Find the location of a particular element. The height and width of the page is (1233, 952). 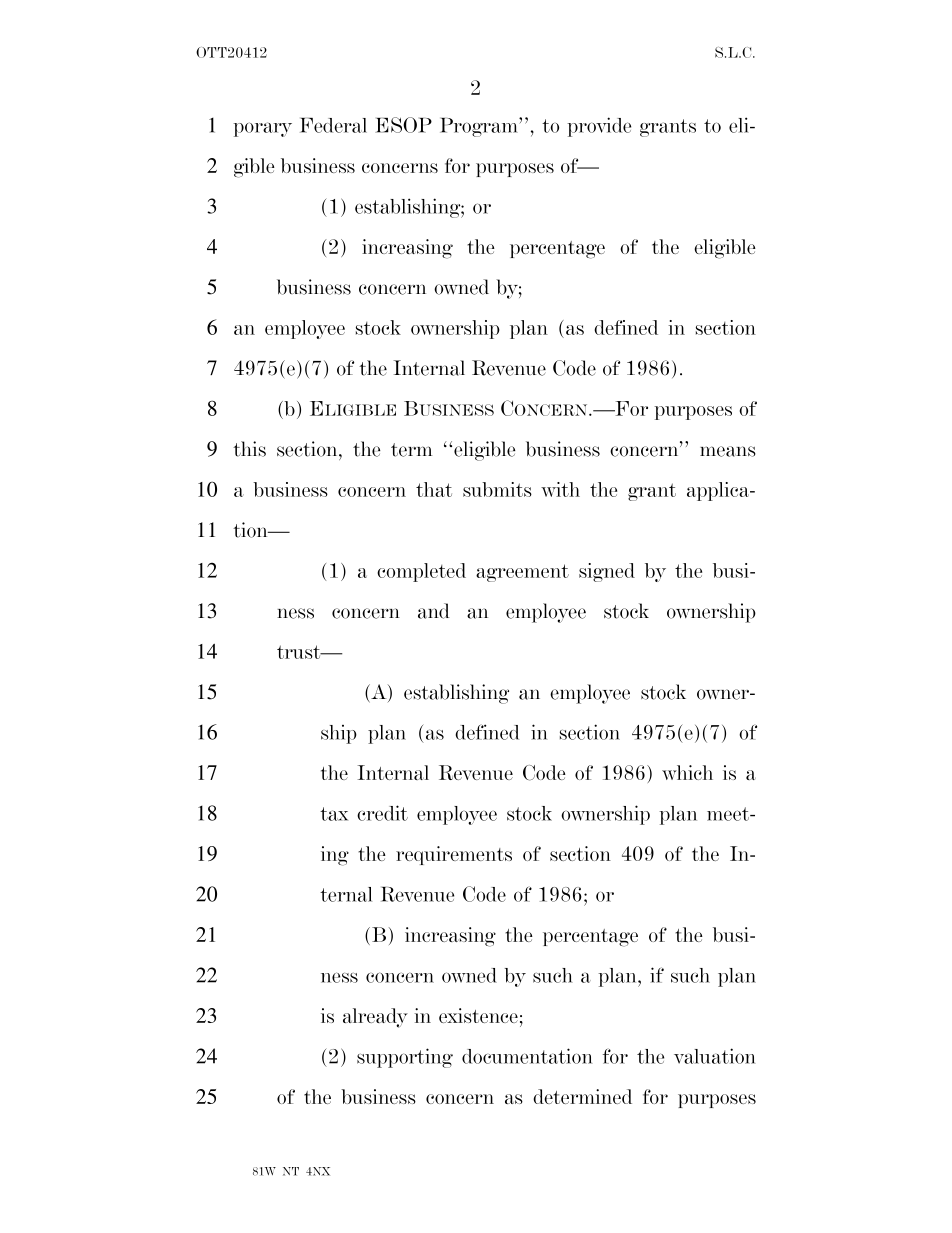

already is located at coordinates (375, 1018).
